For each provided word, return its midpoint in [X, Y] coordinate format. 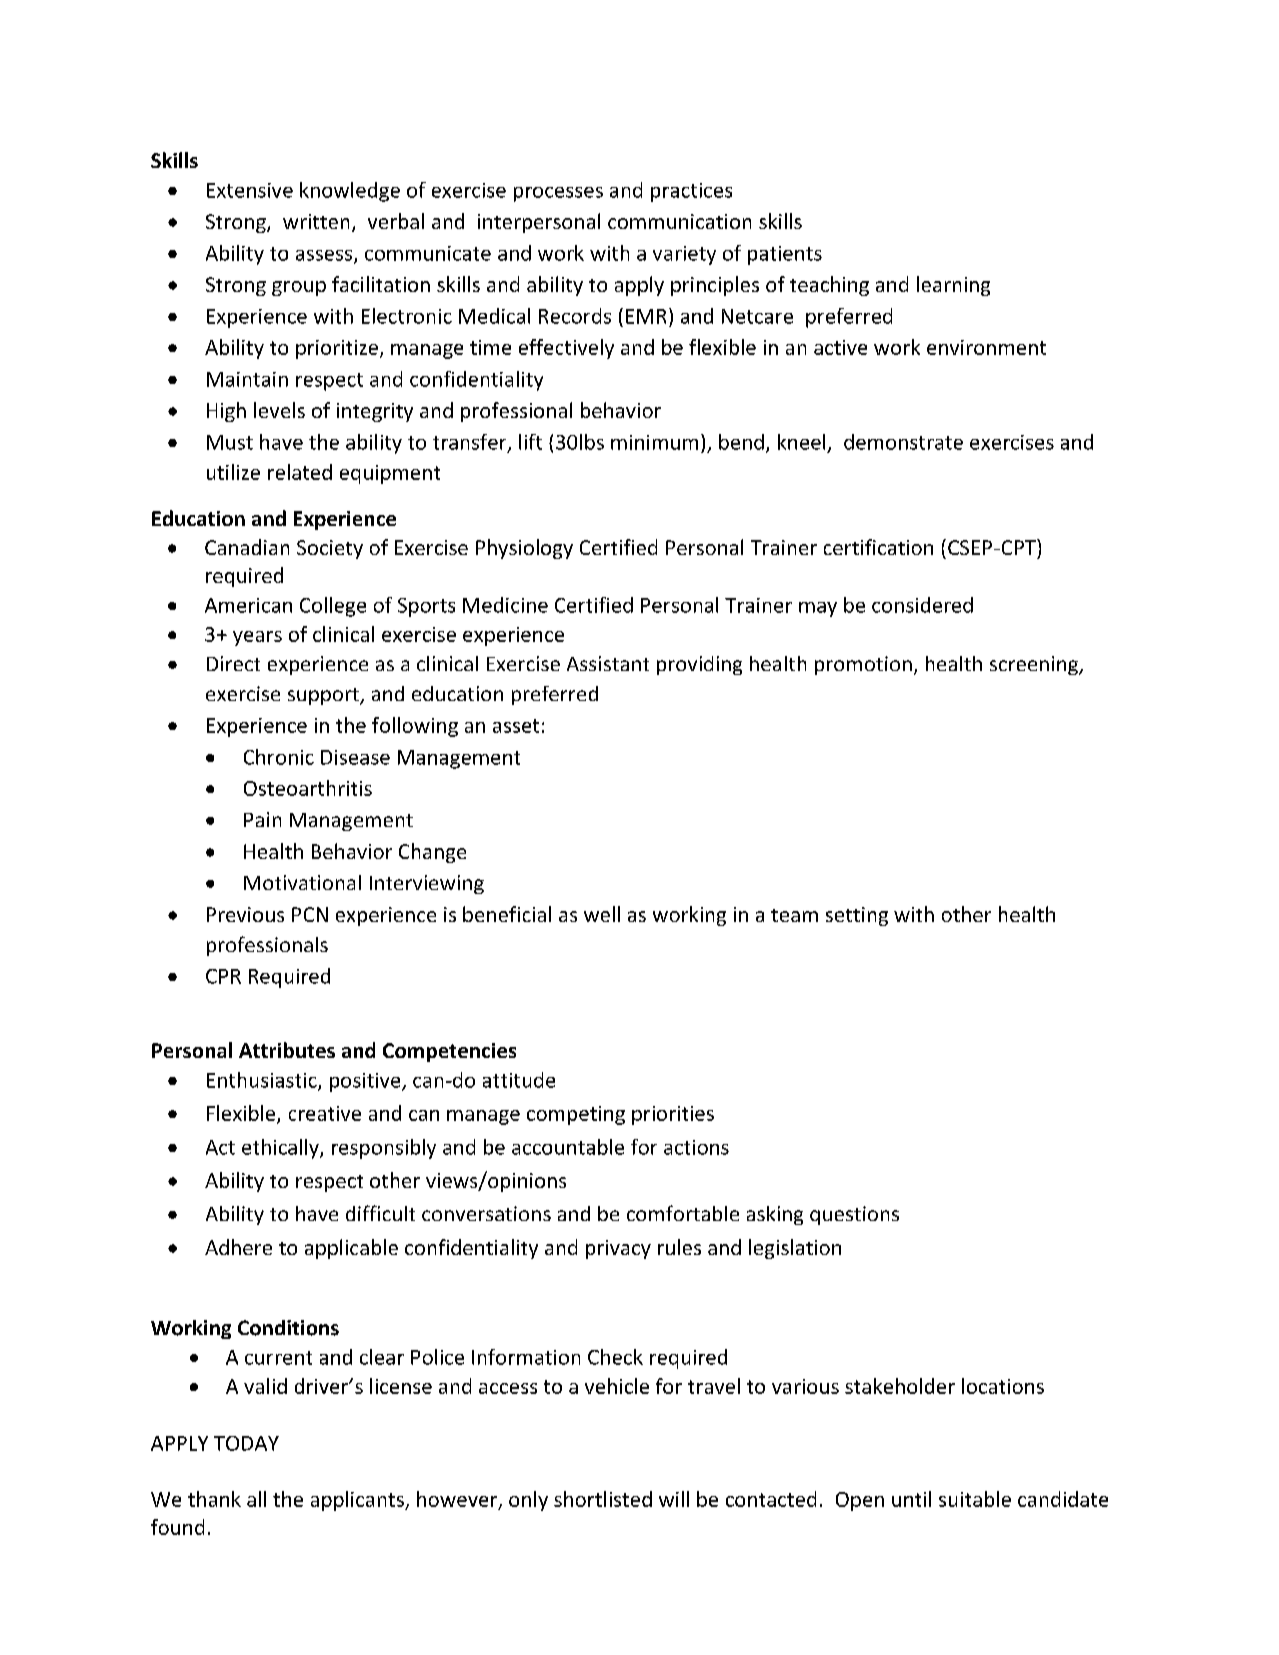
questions [854, 1215]
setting [857, 916]
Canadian [247, 547]
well [602, 914]
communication [679, 221]
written [316, 221]
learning [953, 286]
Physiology [524, 549]
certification [878, 547]
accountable [568, 1147]
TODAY [246, 1443]
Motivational [302, 882]
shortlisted [603, 1499]
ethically [281, 1149]
